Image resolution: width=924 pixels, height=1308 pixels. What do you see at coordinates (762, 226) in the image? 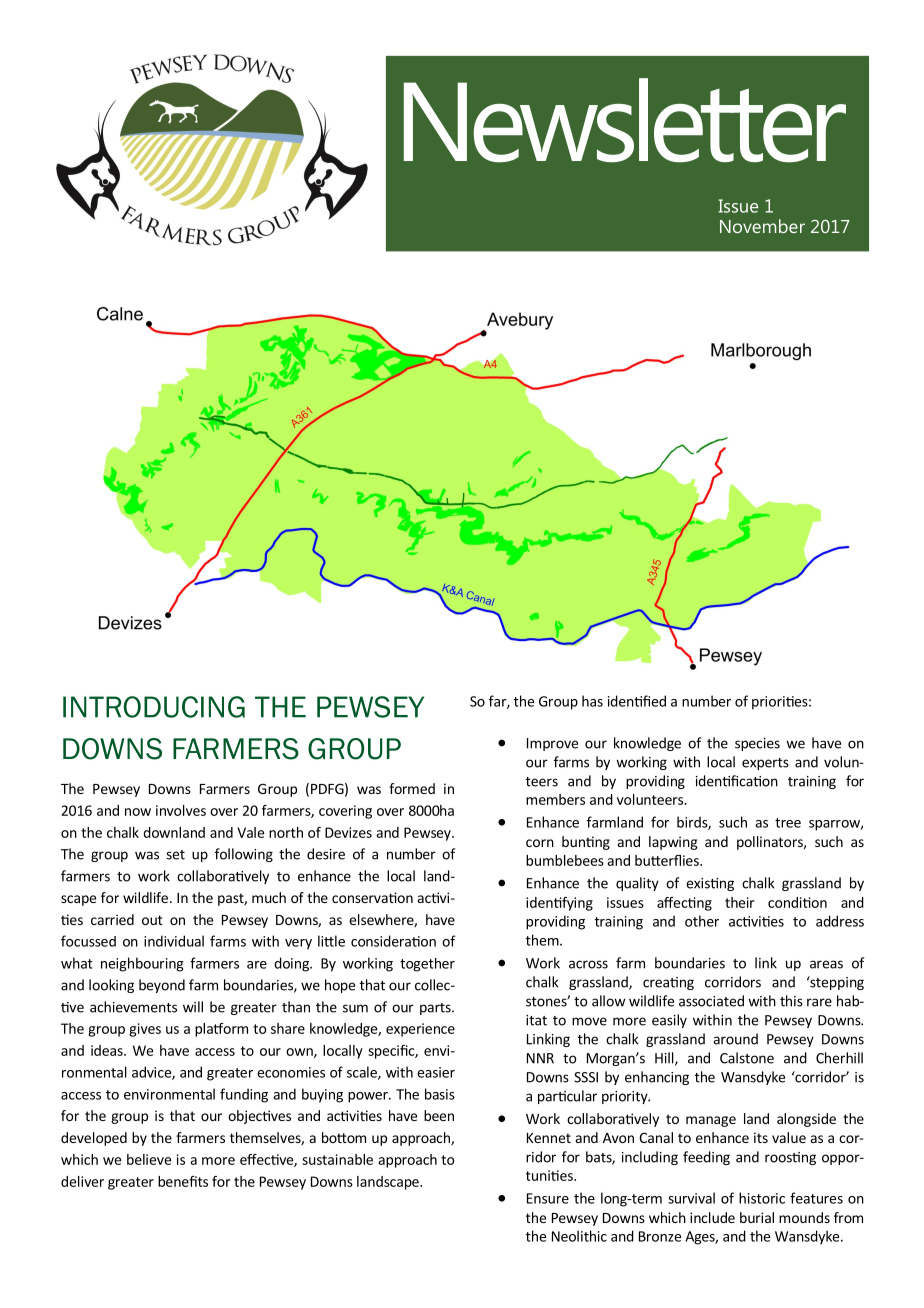
I see `November` at bounding box center [762, 226].
